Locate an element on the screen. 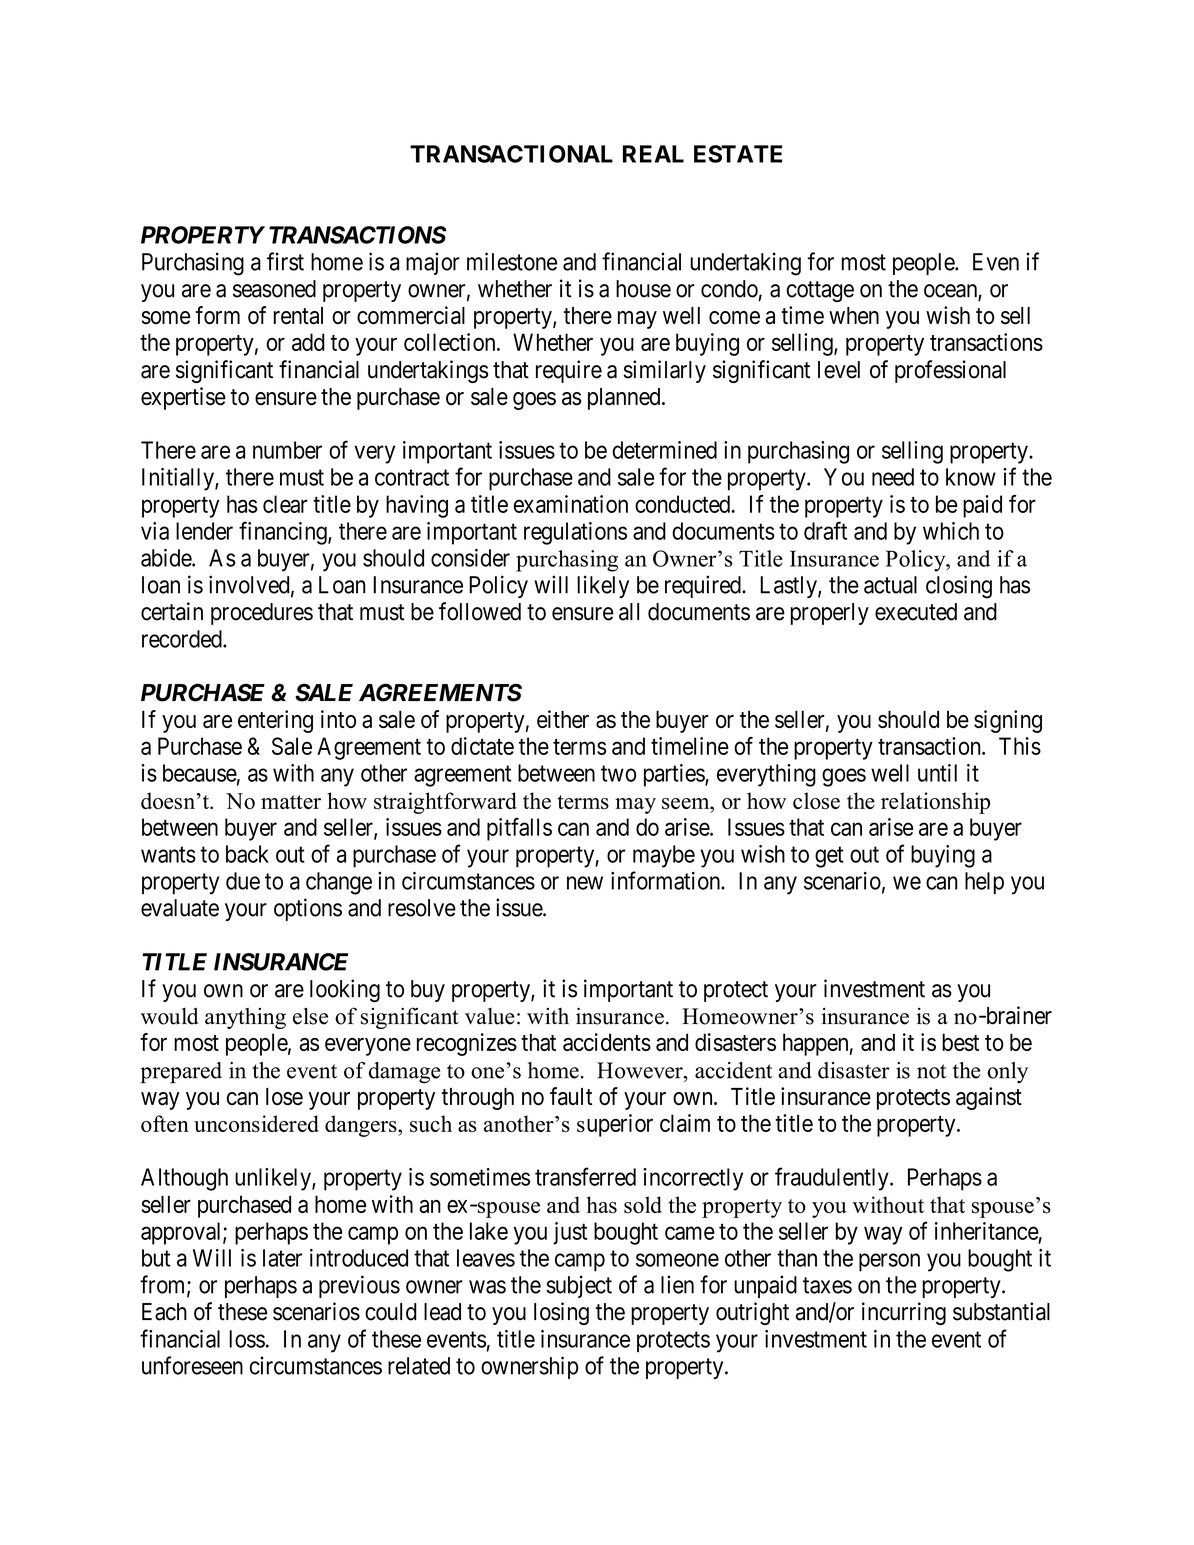 The height and width of the screenshot is (1545, 1194). REAL is located at coordinates (653, 154).
